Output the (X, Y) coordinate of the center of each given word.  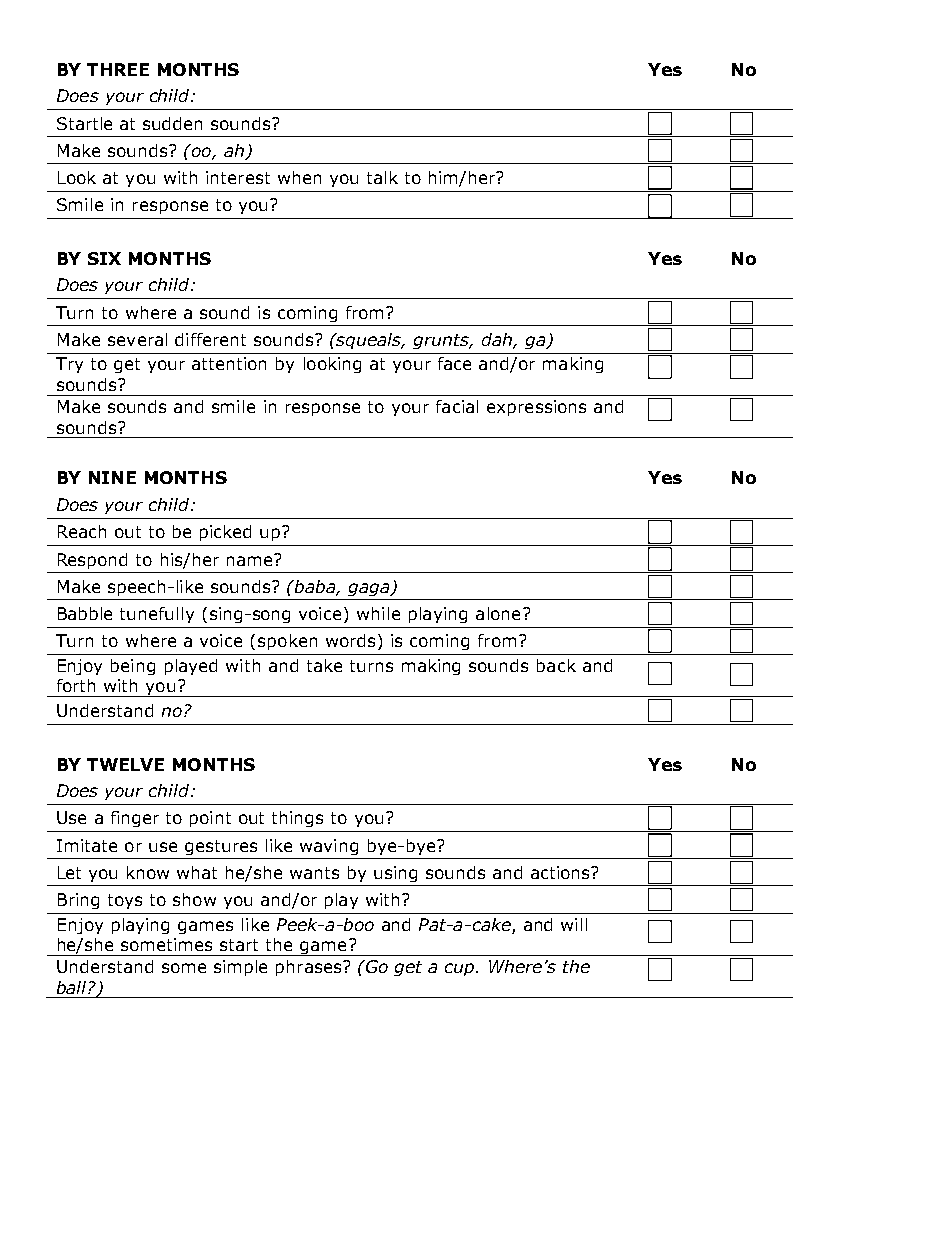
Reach (82, 531)
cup (461, 969)
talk (382, 177)
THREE (118, 69)
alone (498, 613)
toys (125, 901)
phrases (310, 968)
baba (314, 588)
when (299, 177)
